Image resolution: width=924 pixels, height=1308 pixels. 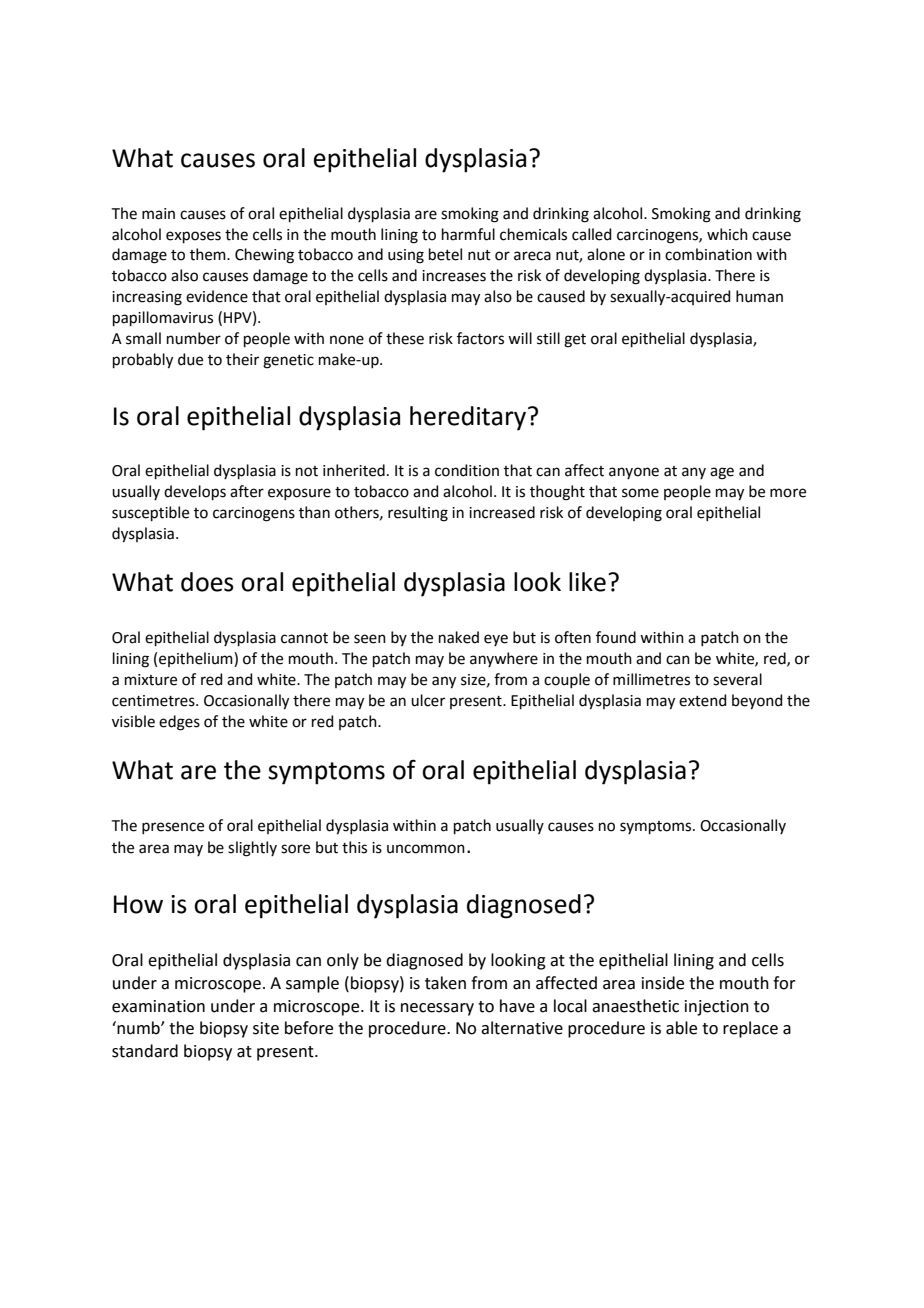 I want to click on harmful, so click(x=468, y=234).
